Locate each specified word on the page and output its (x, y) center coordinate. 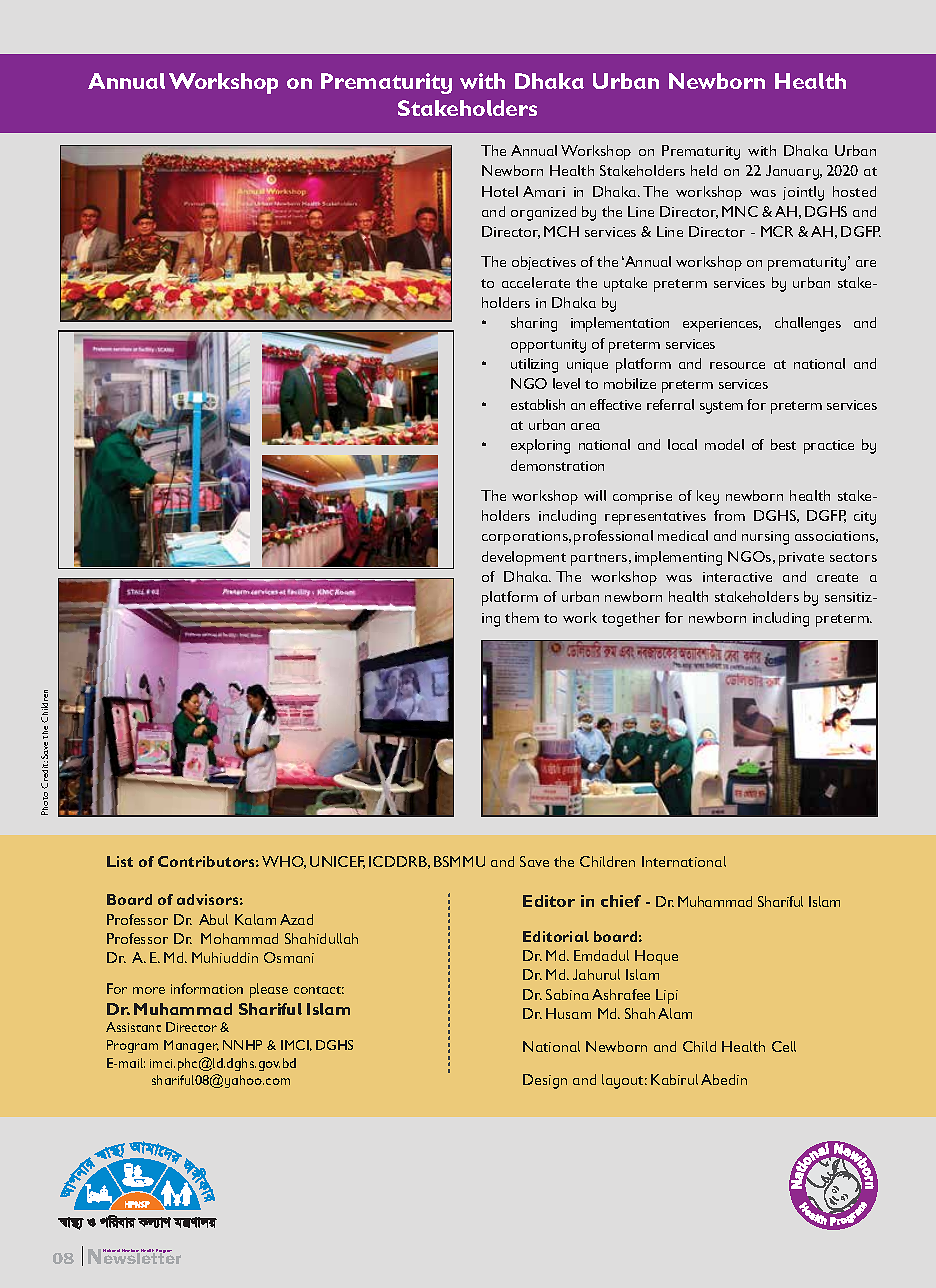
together (631, 619)
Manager (191, 1046)
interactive (737, 577)
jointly (803, 193)
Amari (544, 191)
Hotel (500, 191)
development (524, 558)
